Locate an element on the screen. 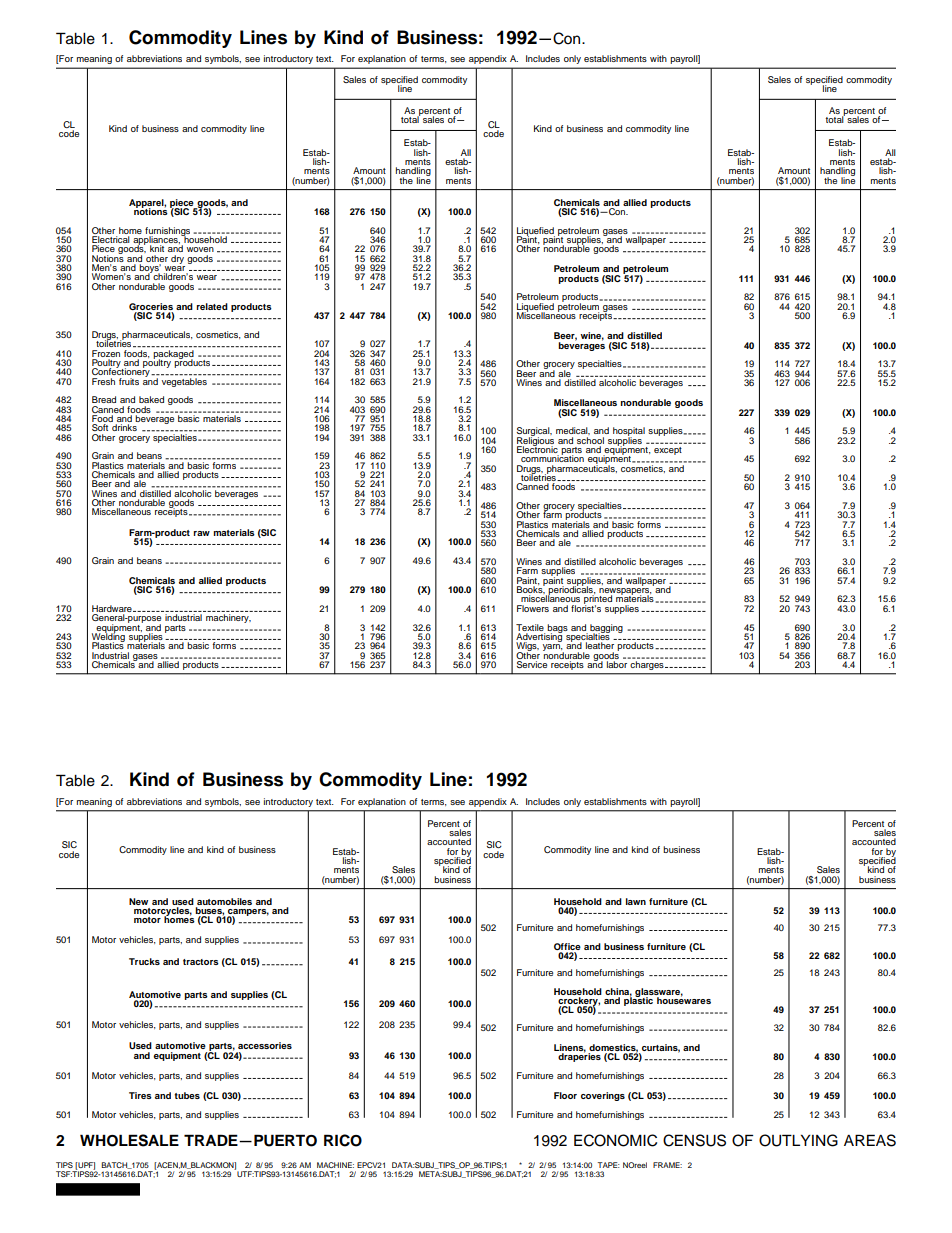 The height and width of the screenshot is (1233, 952). school is located at coordinates (590, 440).
